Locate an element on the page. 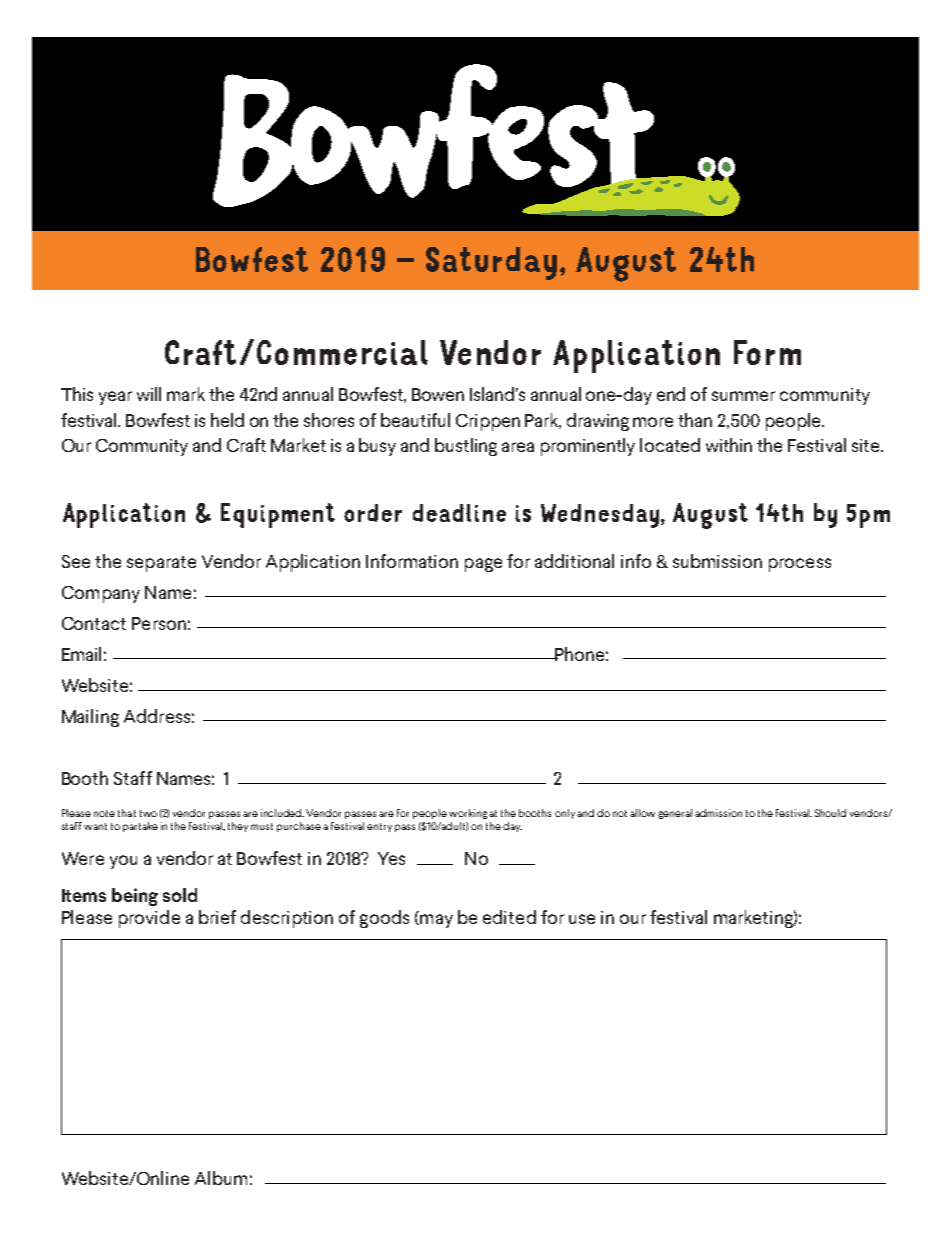 The image size is (952, 1233). Saturday is located at coordinates (491, 263).
